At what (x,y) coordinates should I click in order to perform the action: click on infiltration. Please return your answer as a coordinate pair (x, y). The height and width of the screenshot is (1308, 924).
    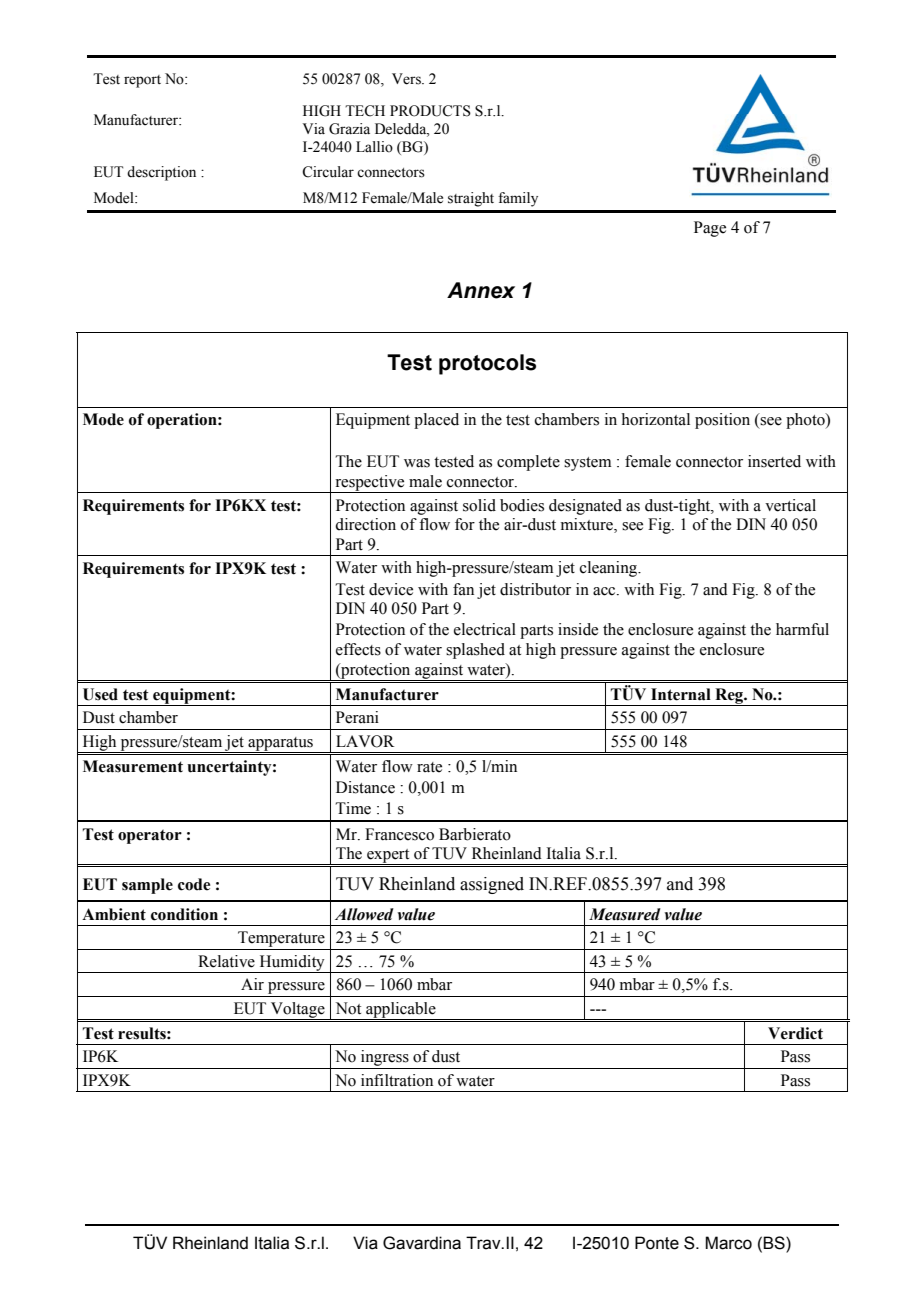
    Looking at the image, I should click on (397, 1080).
